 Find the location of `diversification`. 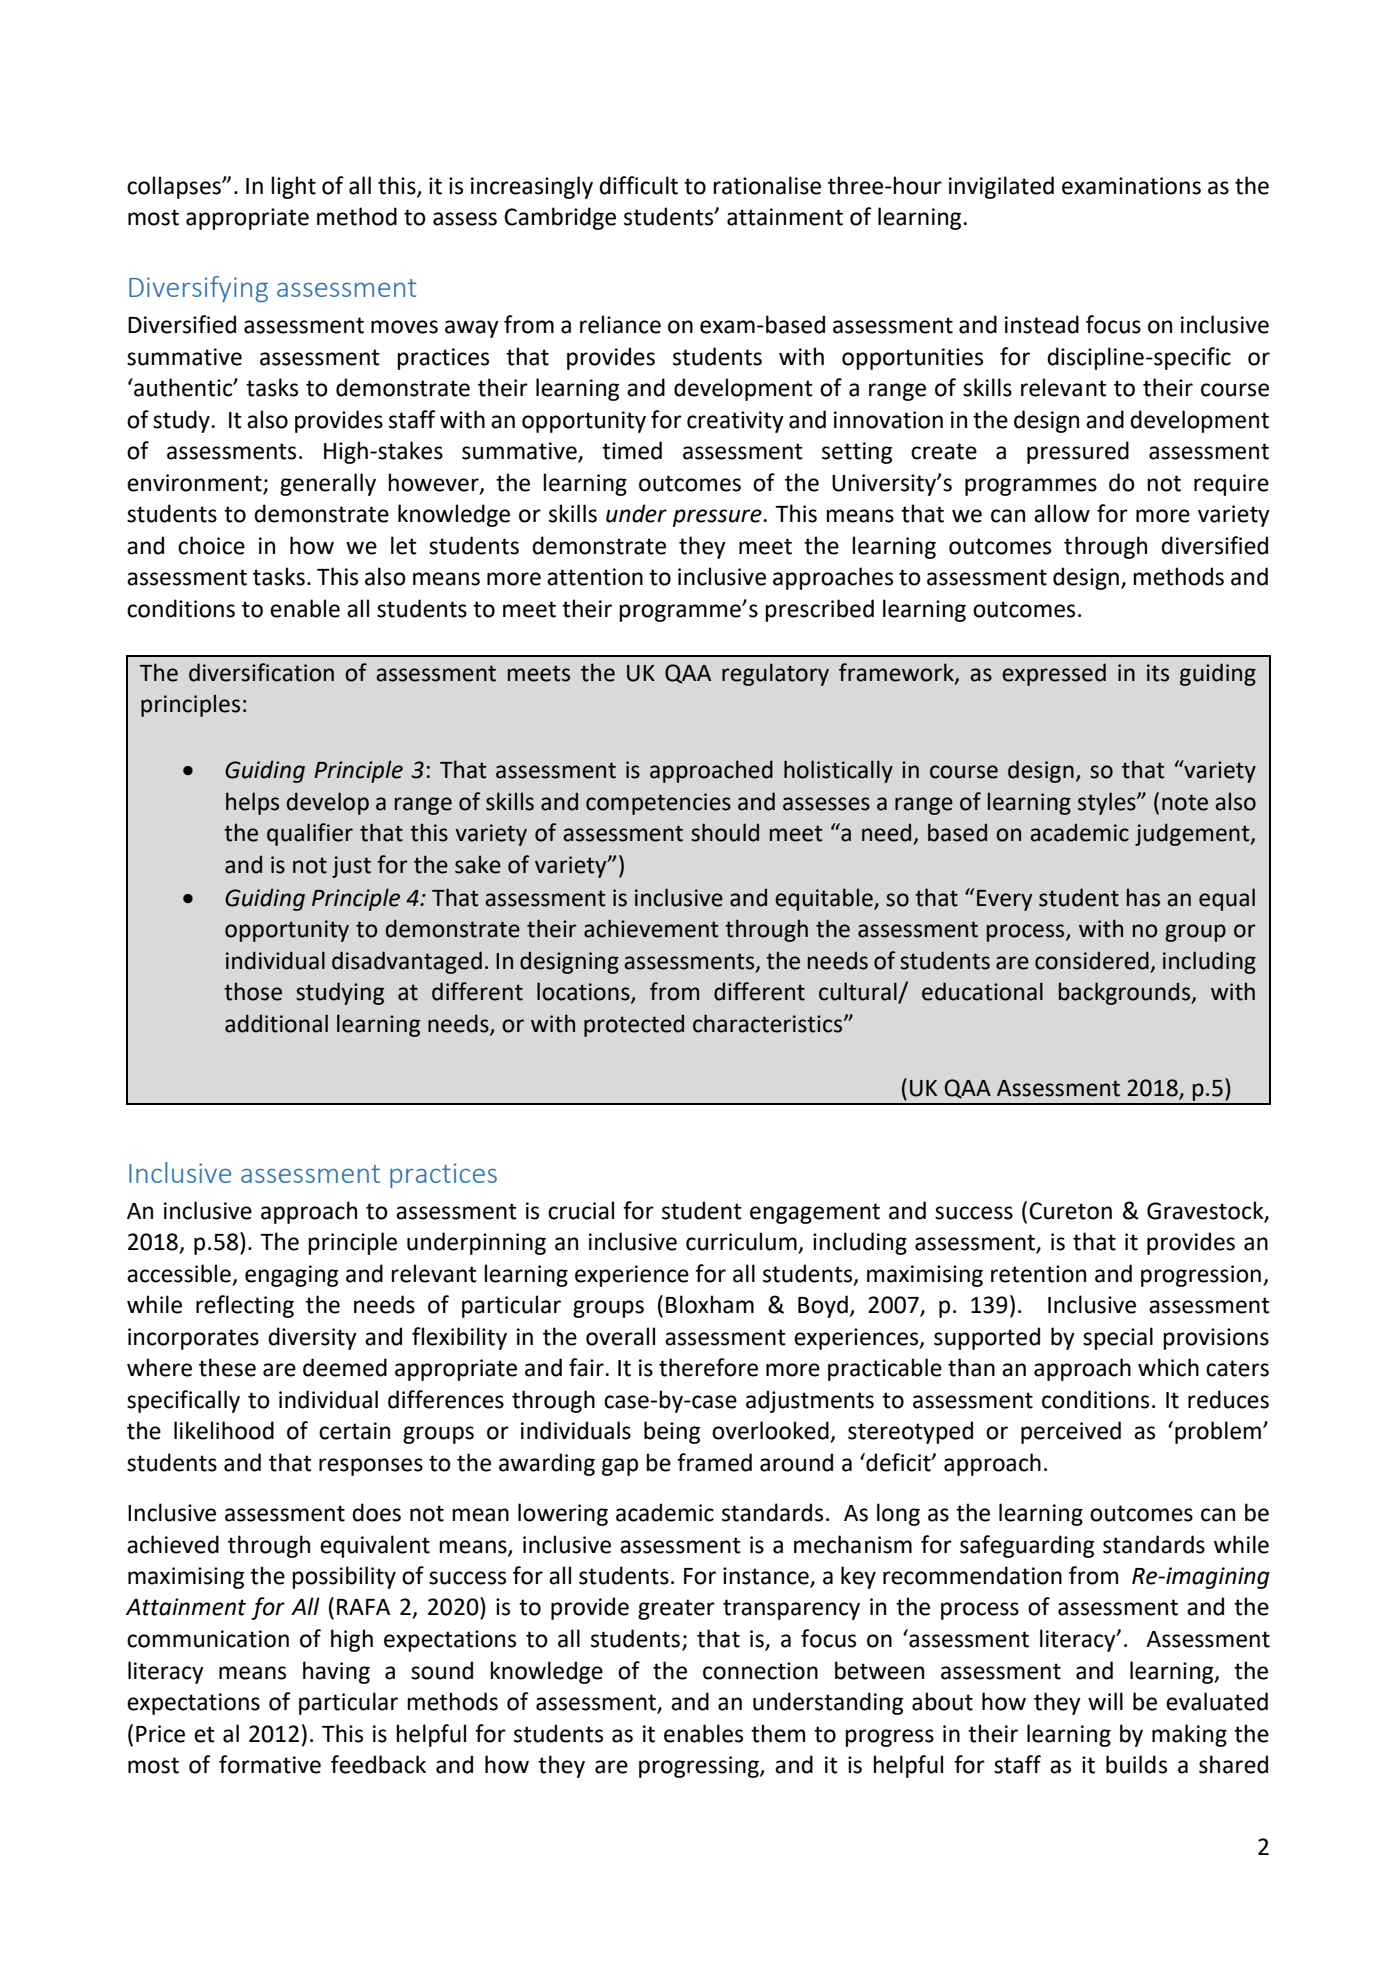

diversification is located at coordinates (261, 672).
